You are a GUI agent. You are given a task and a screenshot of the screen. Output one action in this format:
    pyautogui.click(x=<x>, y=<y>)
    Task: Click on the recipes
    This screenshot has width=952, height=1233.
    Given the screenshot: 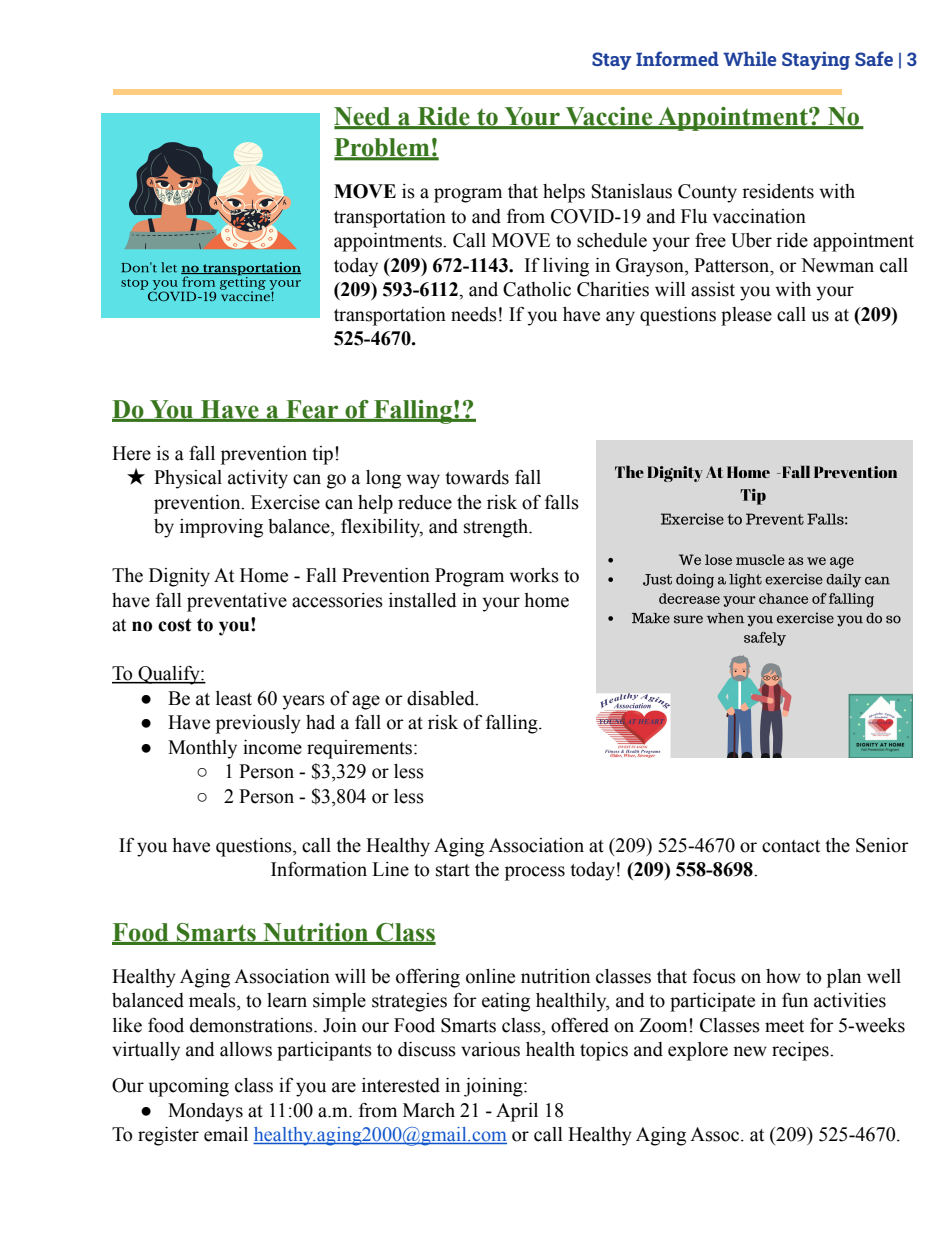 What is the action you would take?
    pyautogui.click(x=801, y=1051)
